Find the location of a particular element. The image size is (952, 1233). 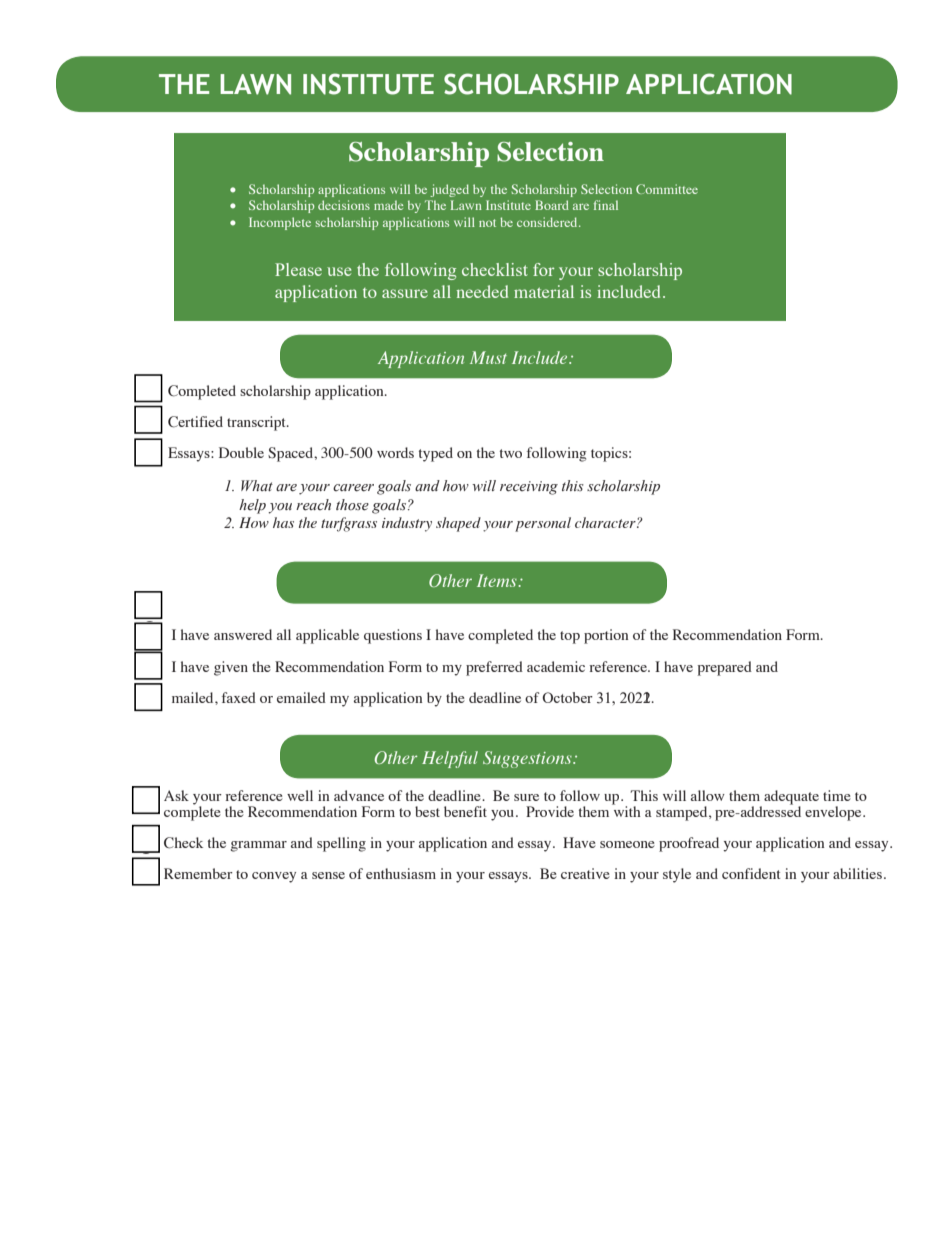

Committee is located at coordinates (667, 189).
